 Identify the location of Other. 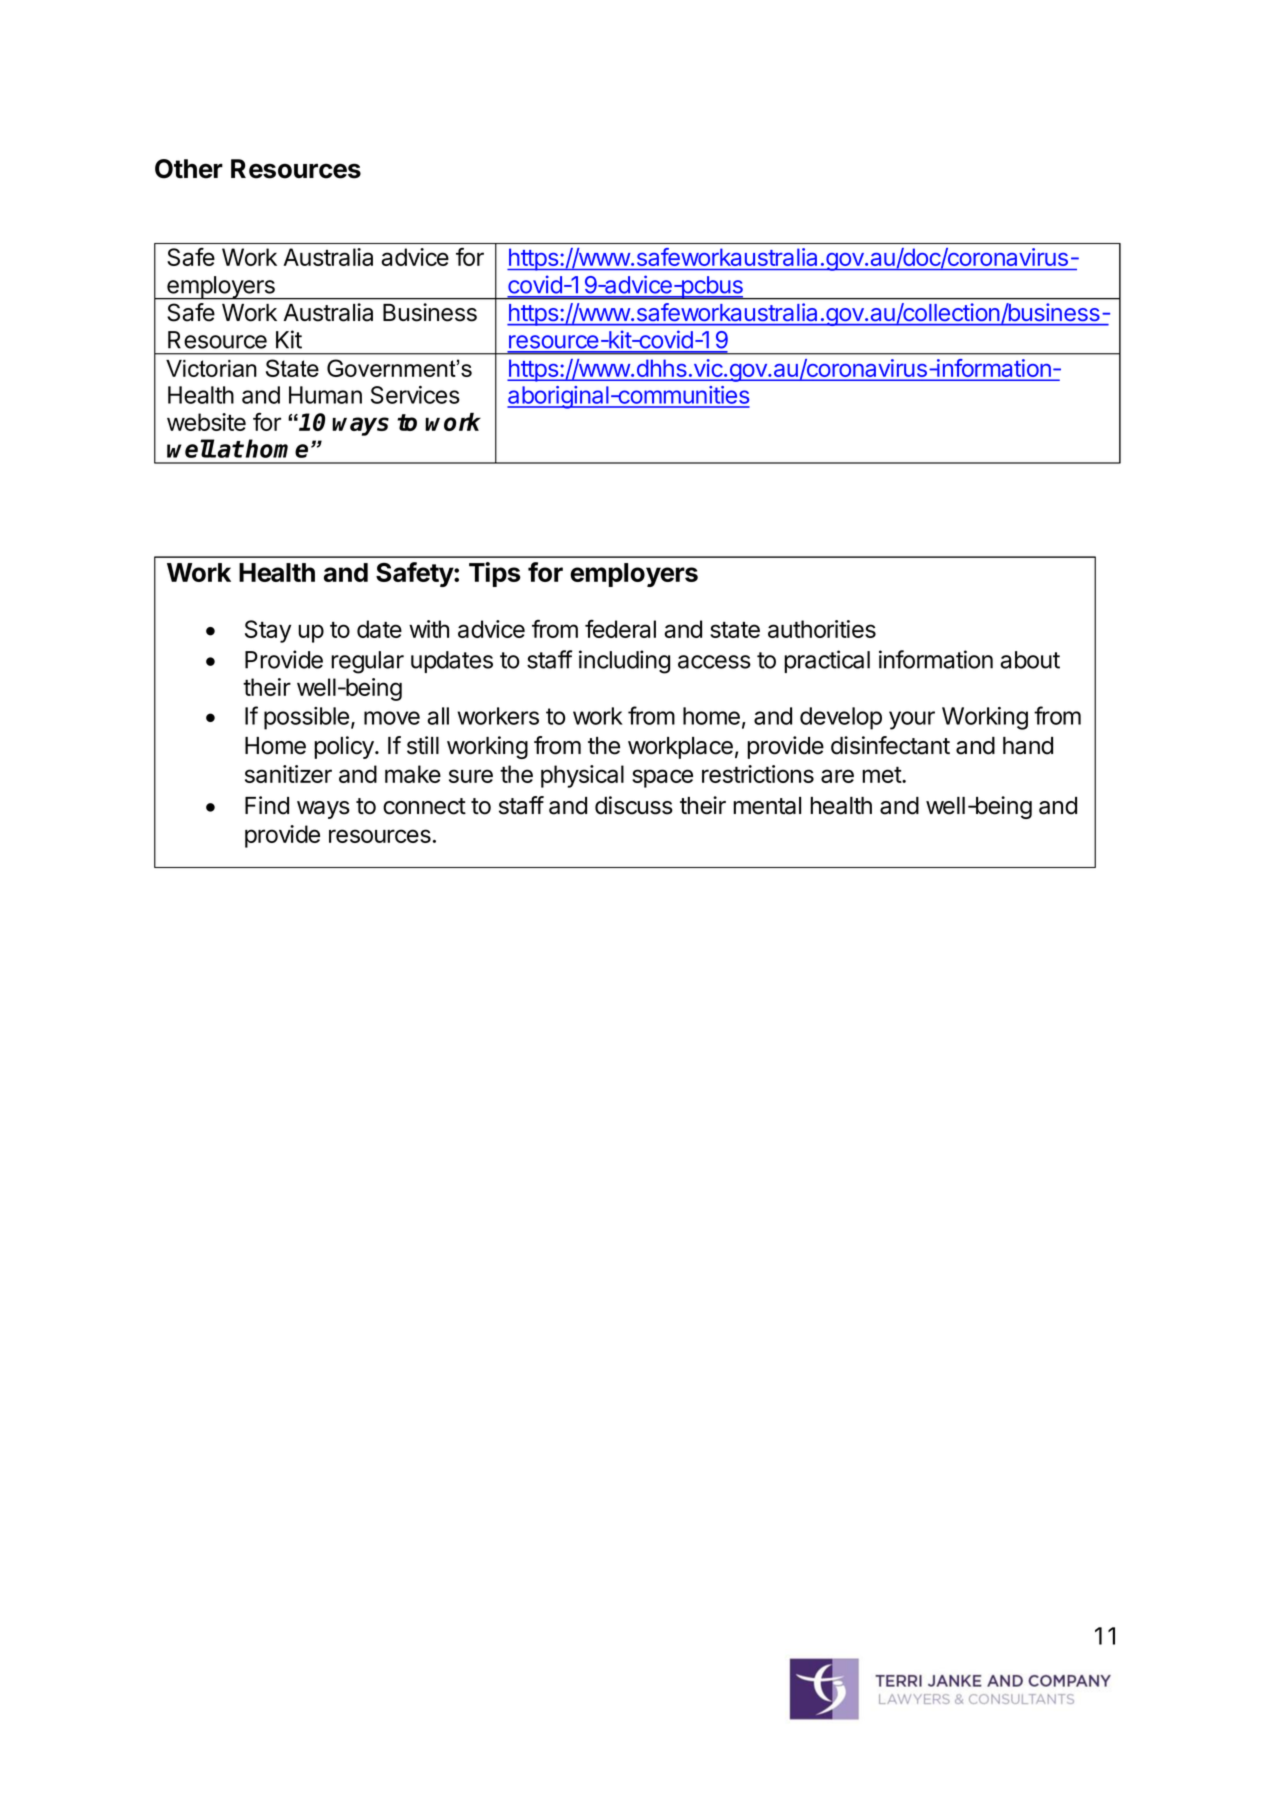
(189, 169).
